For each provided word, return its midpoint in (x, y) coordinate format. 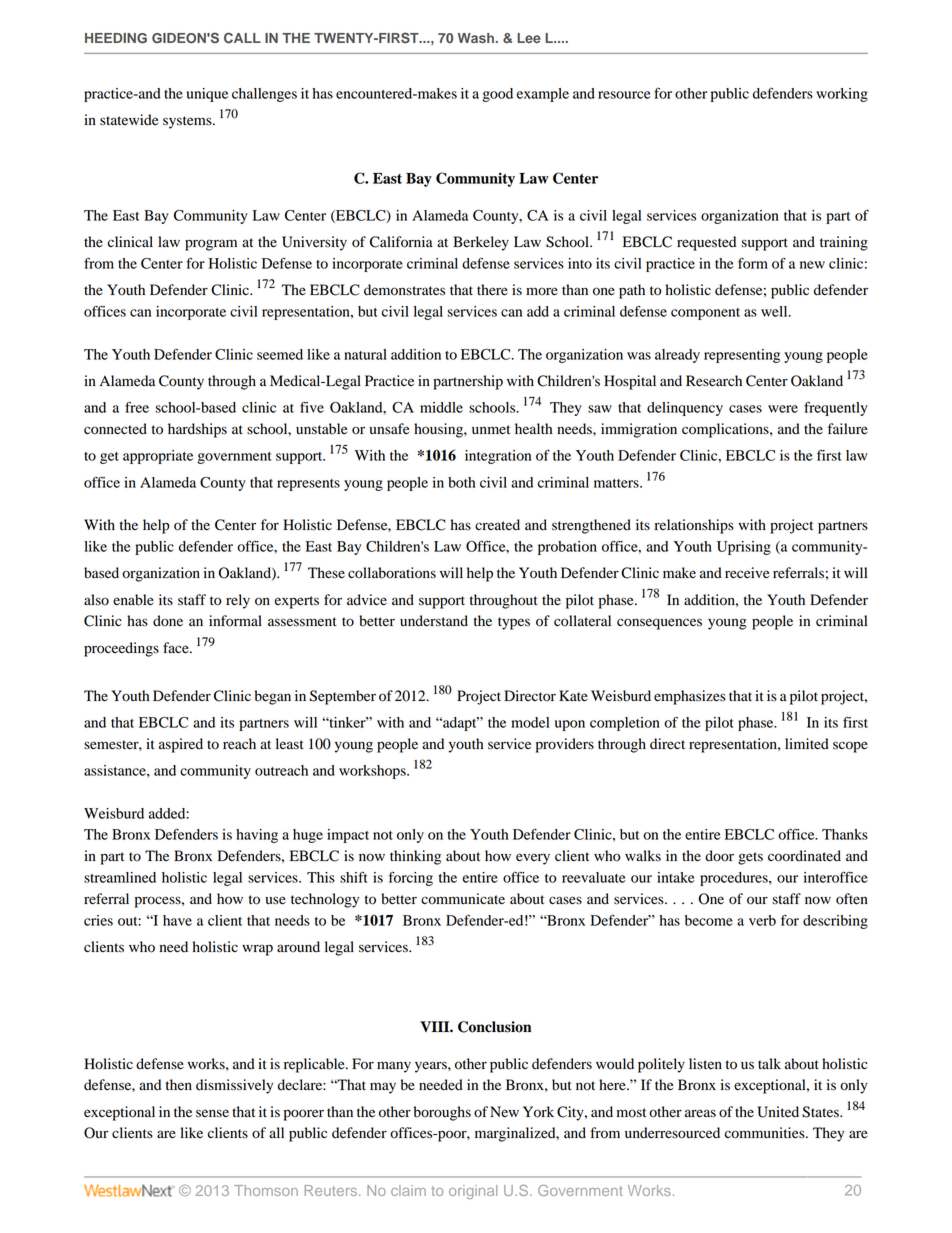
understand (434, 621)
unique (207, 95)
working (842, 95)
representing (742, 356)
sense (212, 1113)
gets (750, 858)
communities (766, 1133)
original (473, 1192)
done (168, 621)
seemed (280, 354)
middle (441, 407)
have (177, 920)
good (497, 95)
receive (747, 573)
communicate (463, 899)
